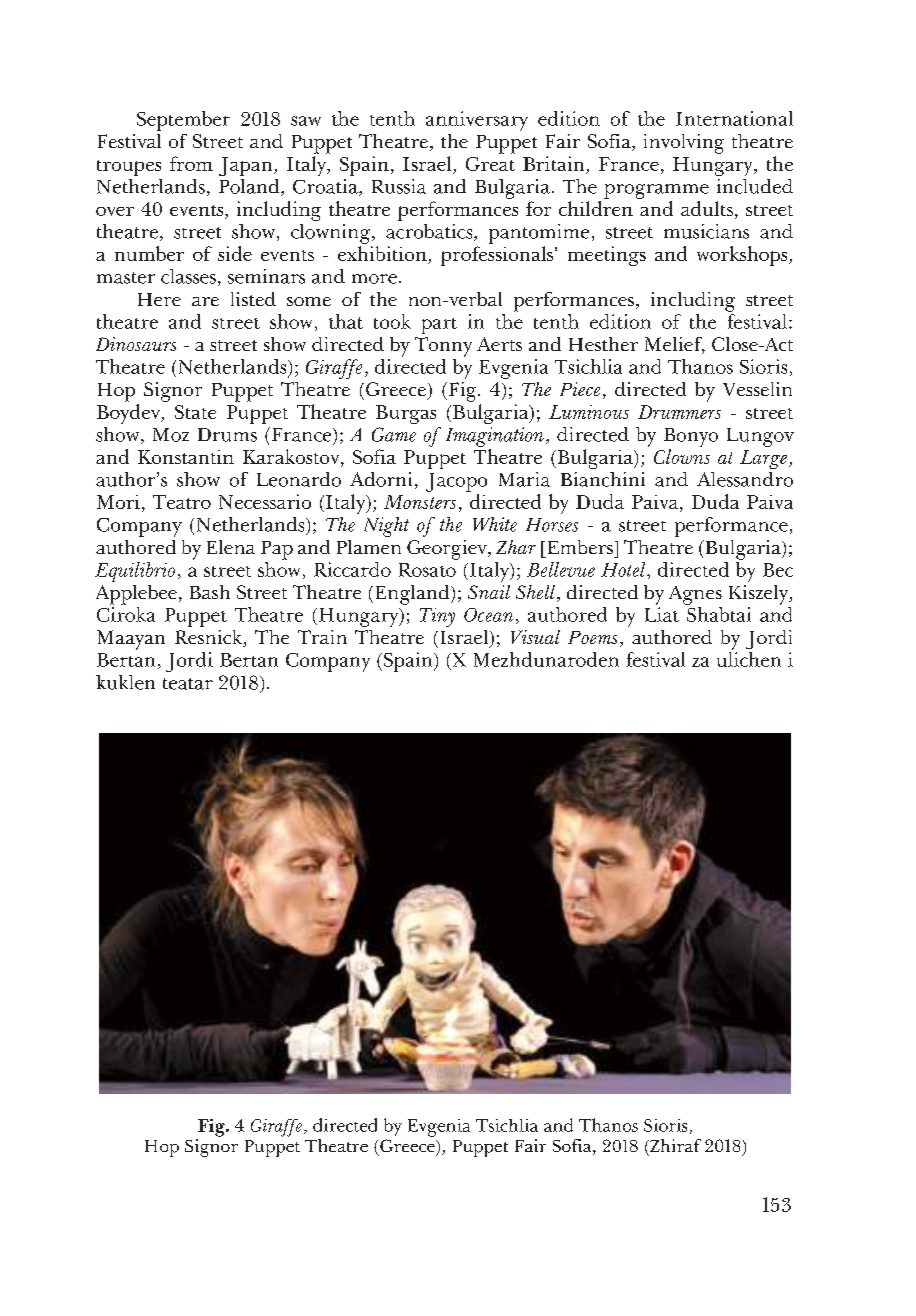  I want to click on Konstantin, so click(186, 457).
